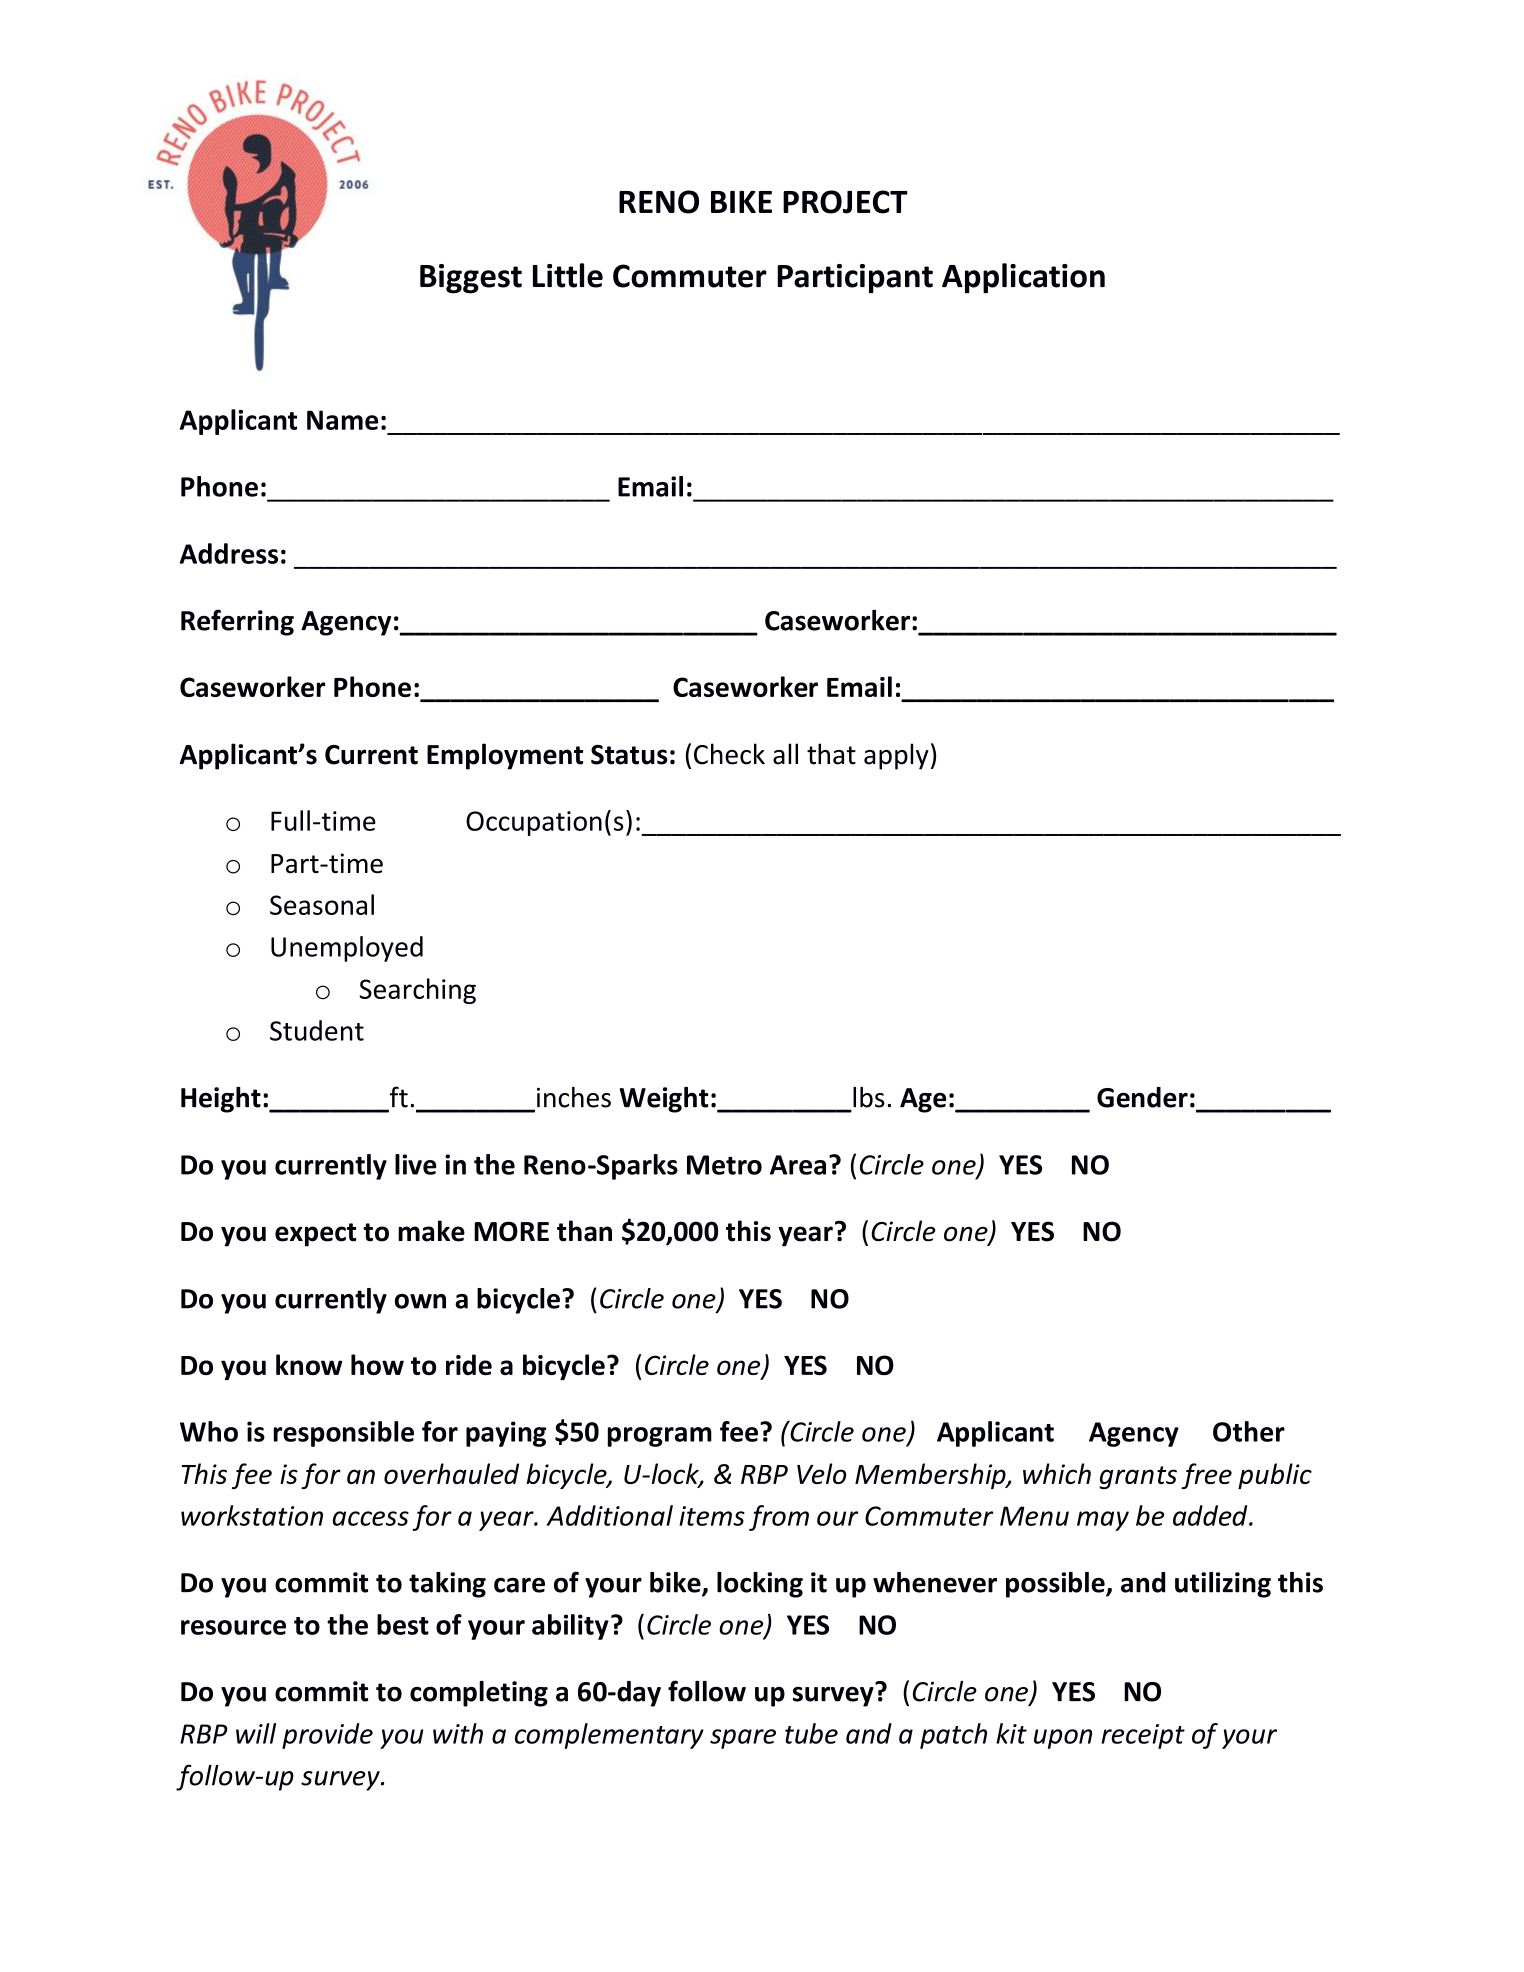 The height and width of the image is (1972, 1524). What do you see at coordinates (1249, 1431) in the image?
I see `Other` at bounding box center [1249, 1431].
